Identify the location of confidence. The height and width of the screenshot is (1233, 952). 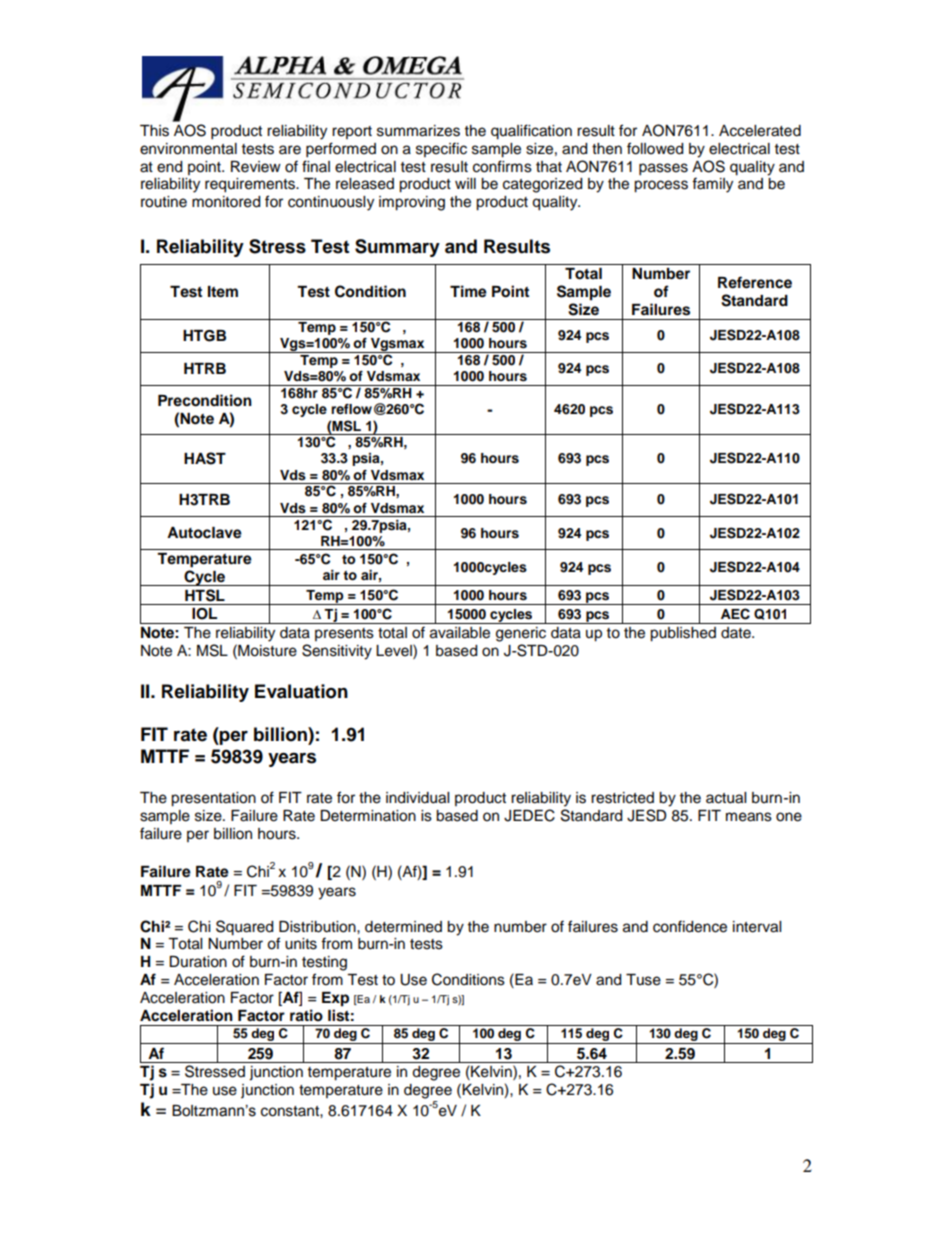
(690, 926).
